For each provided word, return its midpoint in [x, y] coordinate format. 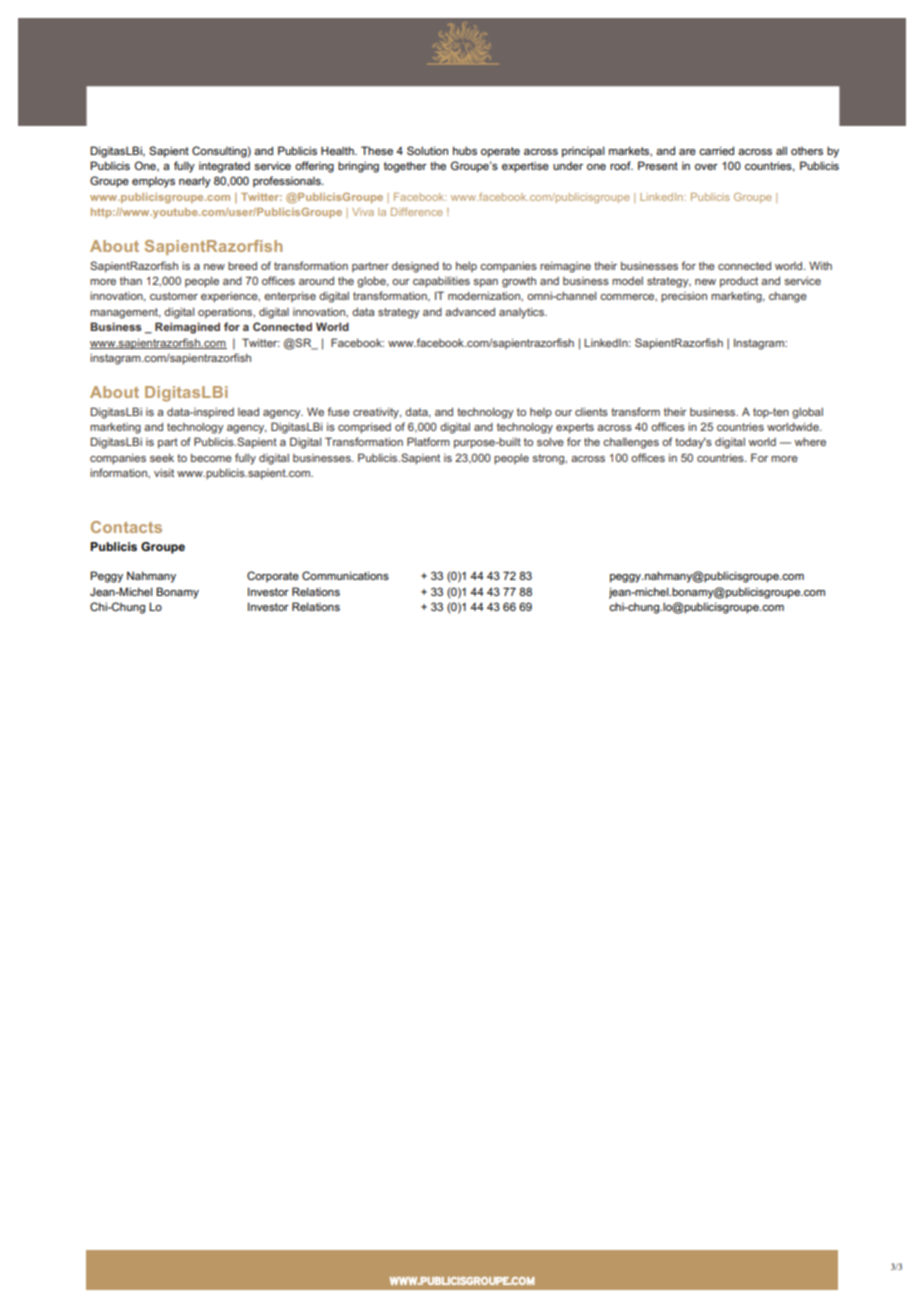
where [810, 442]
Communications [345, 575]
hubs [465, 150]
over [706, 167]
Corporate [273, 577]
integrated [224, 167]
